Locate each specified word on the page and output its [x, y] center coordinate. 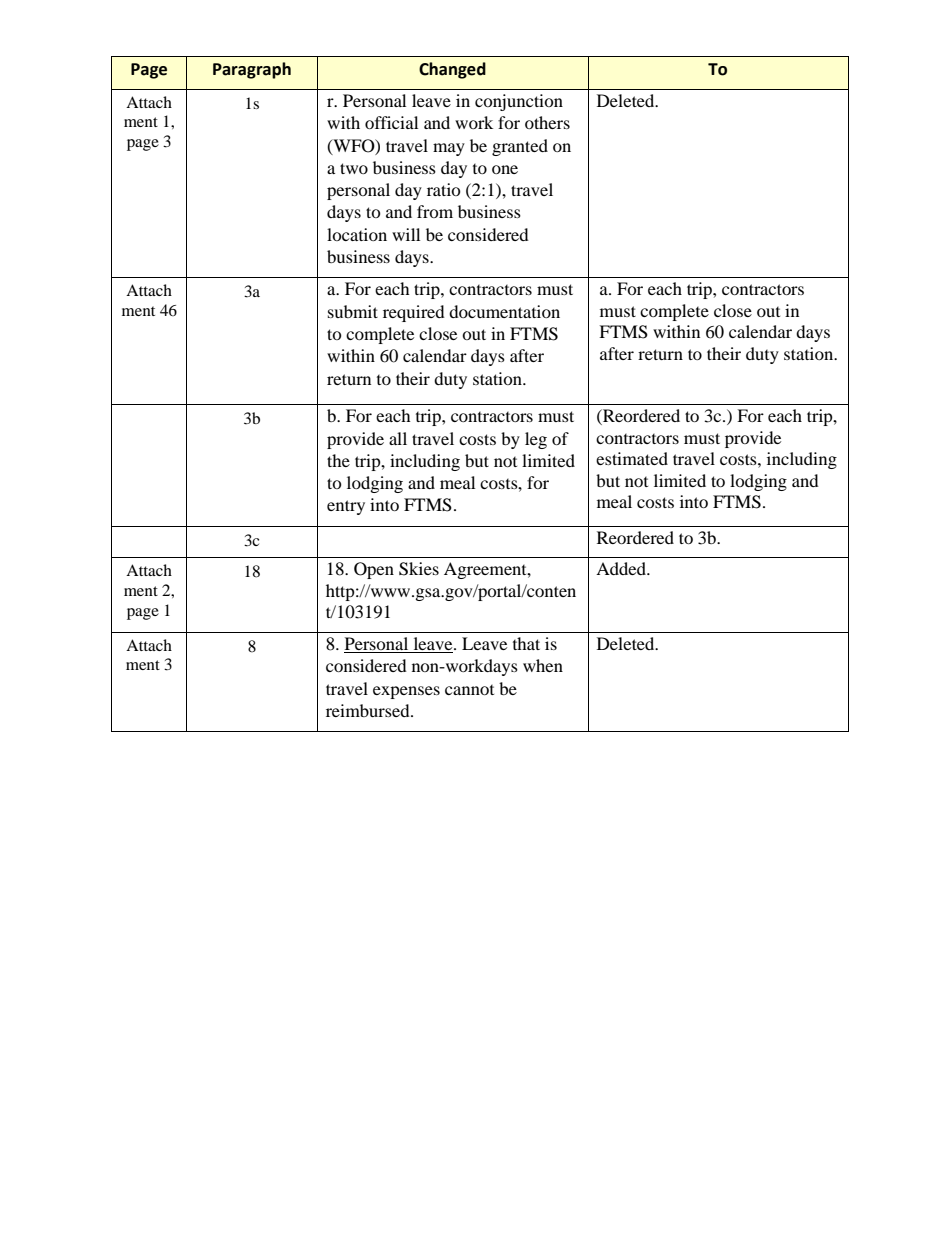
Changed [452, 70]
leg [536, 440]
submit [353, 311]
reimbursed [369, 710]
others [547, 122]
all [398, 438]
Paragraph [252, 70]
